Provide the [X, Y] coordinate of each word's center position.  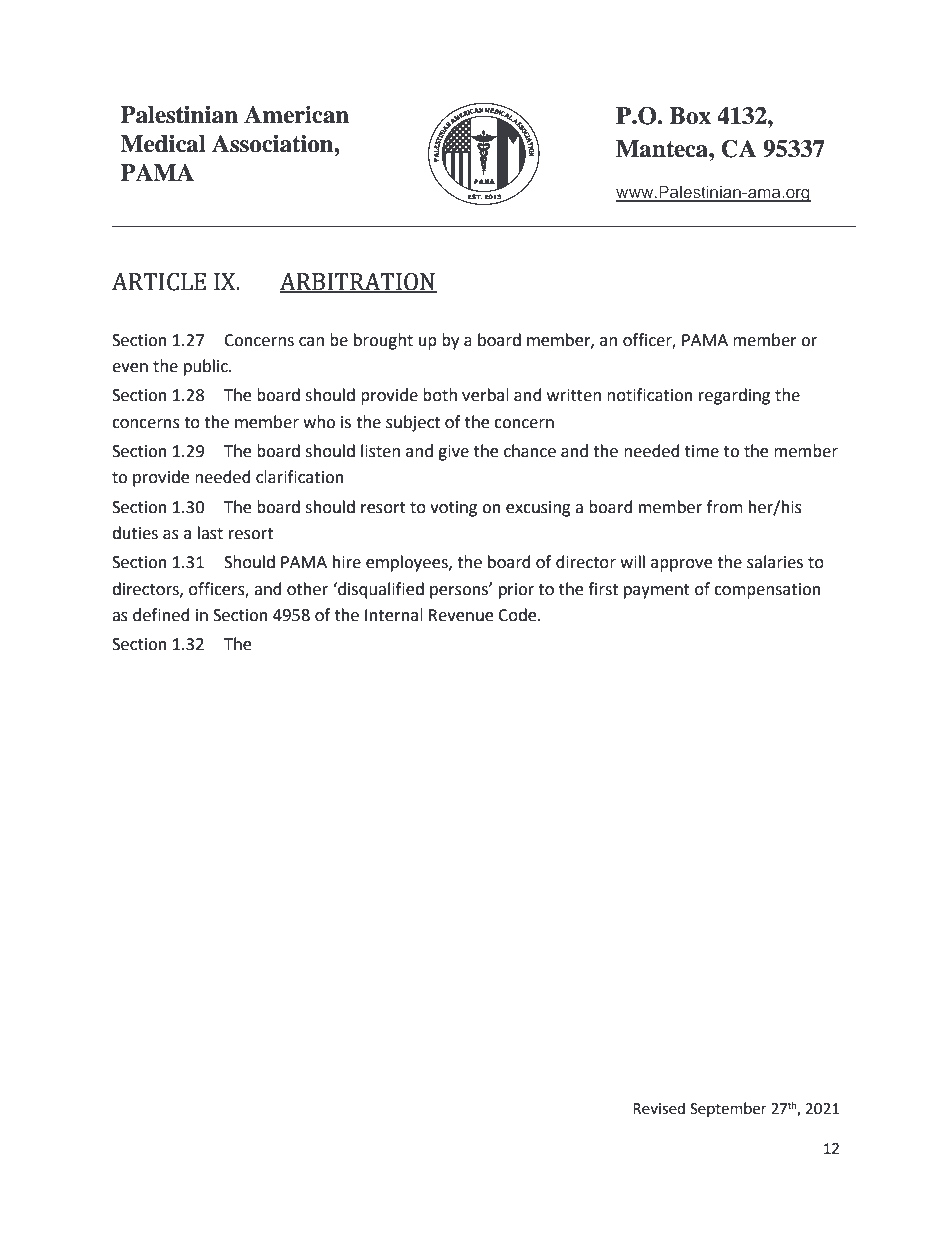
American [296, 115]
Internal [394, 615]
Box [690, 116]
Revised [659, 1108]
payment [657, 591]
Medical [163, 144]
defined [161, 615]
